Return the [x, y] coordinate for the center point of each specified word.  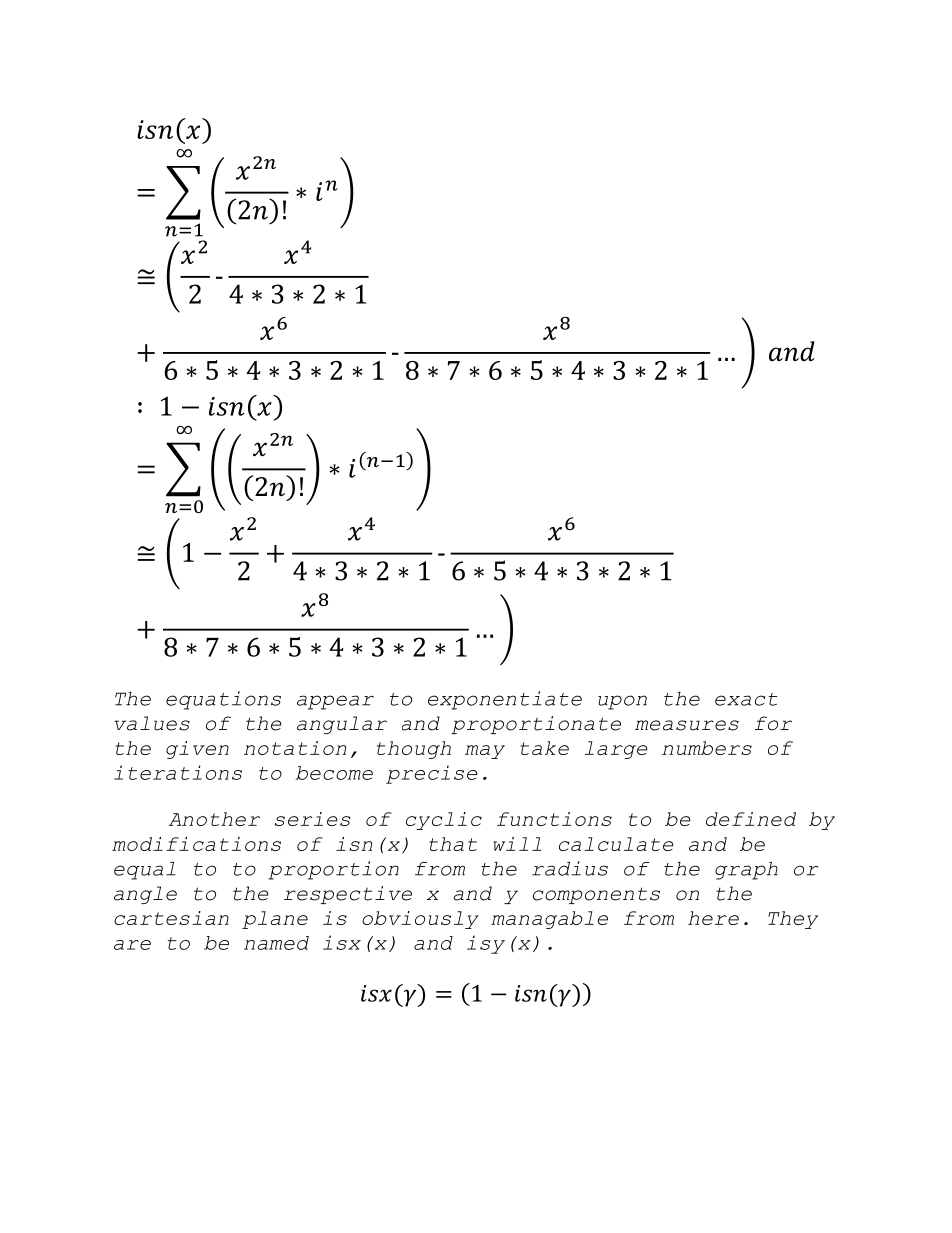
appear [335, 702]
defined [751, 819]
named [276, 943]
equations [223, 700]
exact [746, 699]
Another [214, 819]
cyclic [444, 821]
